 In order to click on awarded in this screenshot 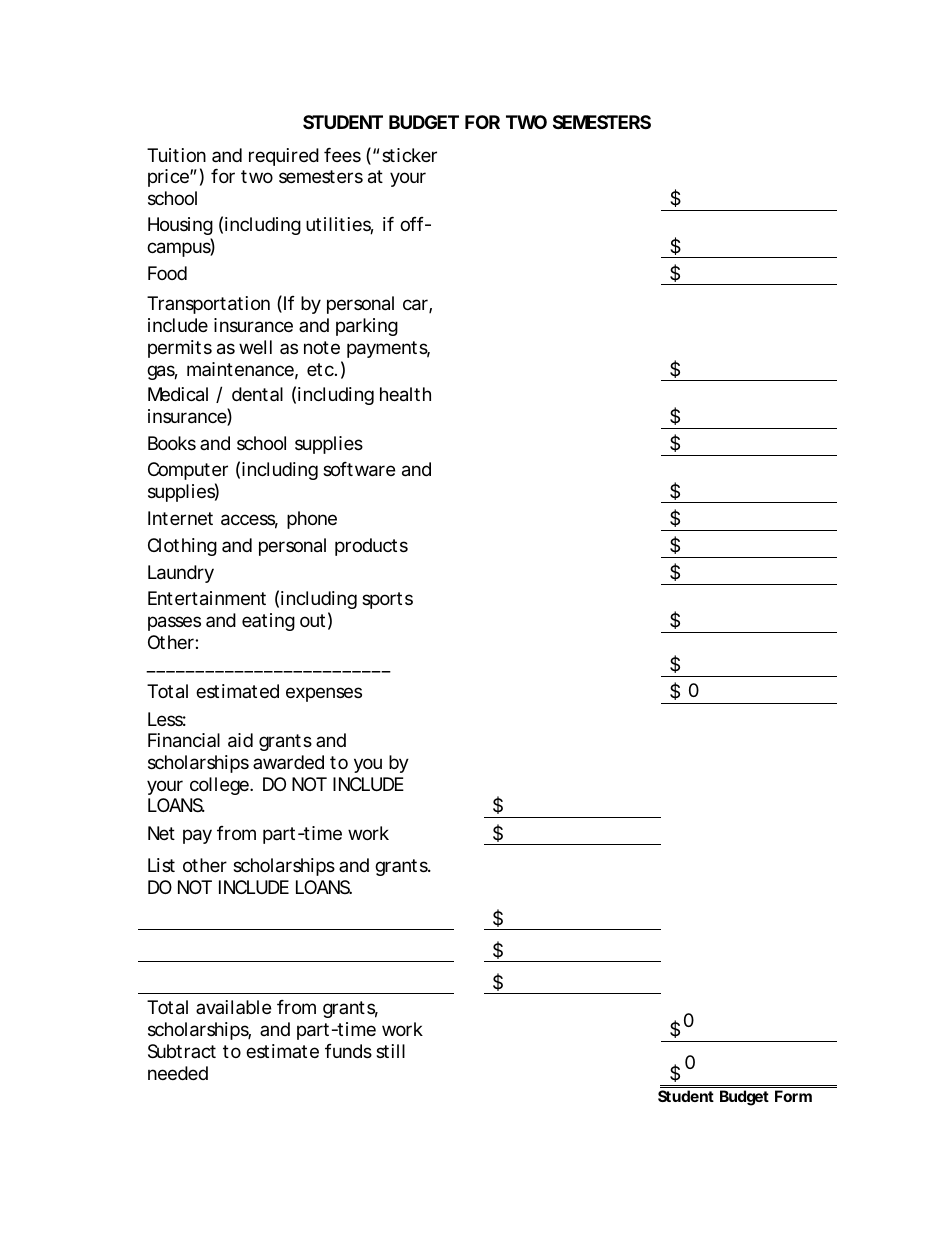, I will do `click(288, 762)`.
